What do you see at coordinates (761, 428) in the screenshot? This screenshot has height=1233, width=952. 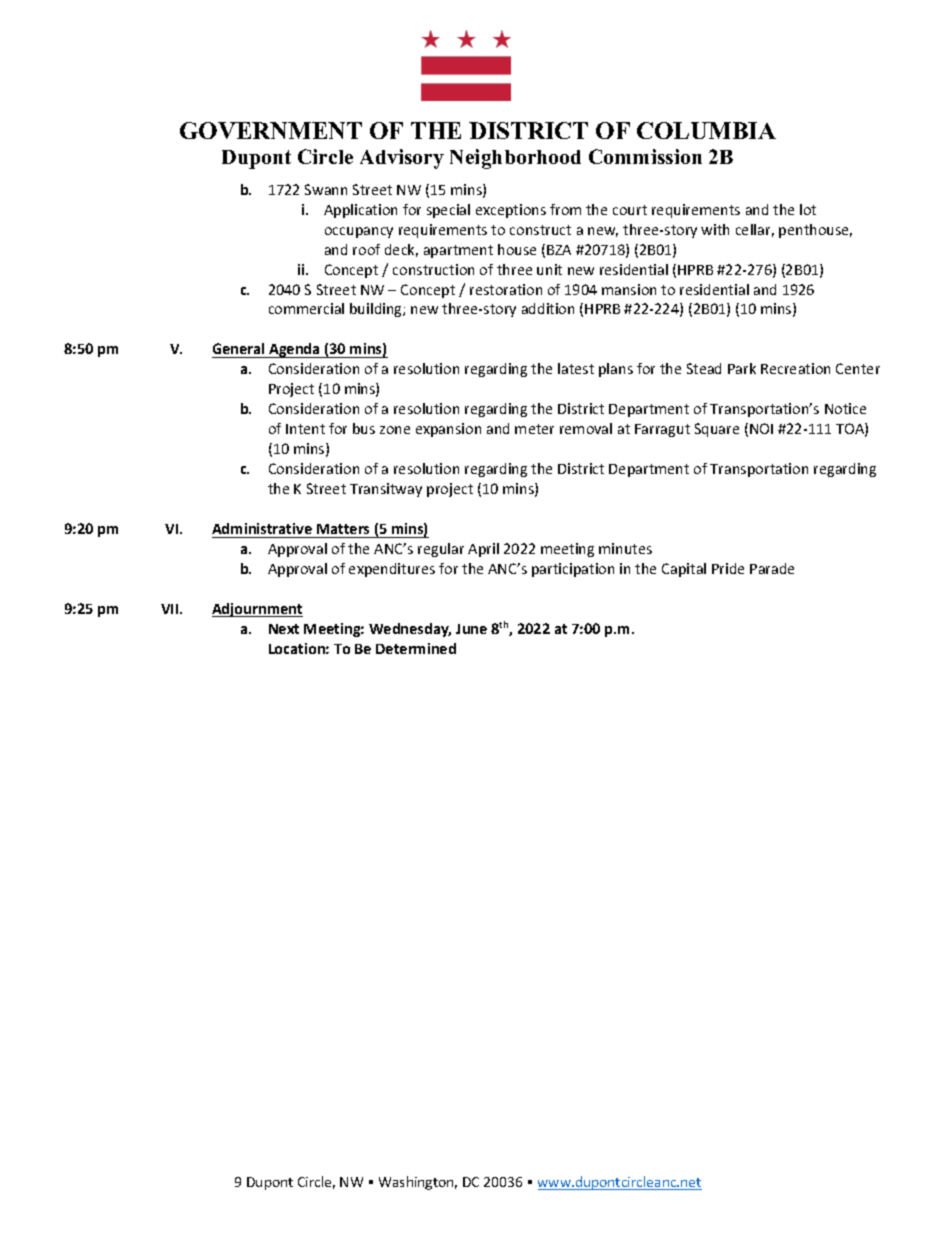 I see `NOI` at bounding box center [761, 428].
